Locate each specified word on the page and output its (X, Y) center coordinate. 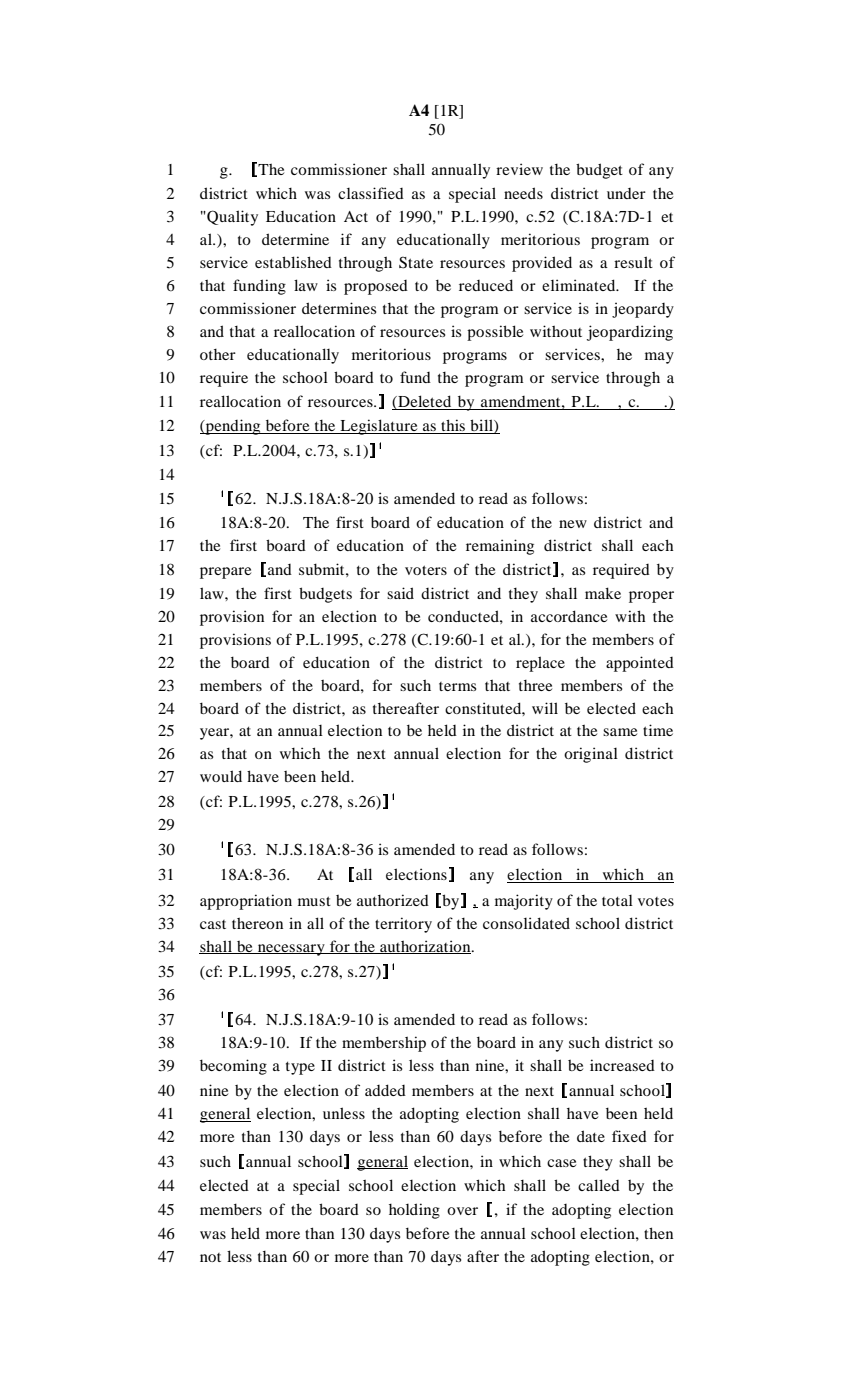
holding (414, 1211)
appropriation (246, 902)
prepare (225, 573)
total (617, 900)
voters (426, 570)
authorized (393, 900)
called (599, 1185)
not (210, 1257)
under (626, 193)
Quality (231, 218)
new (573, 524)
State (416, 262)
